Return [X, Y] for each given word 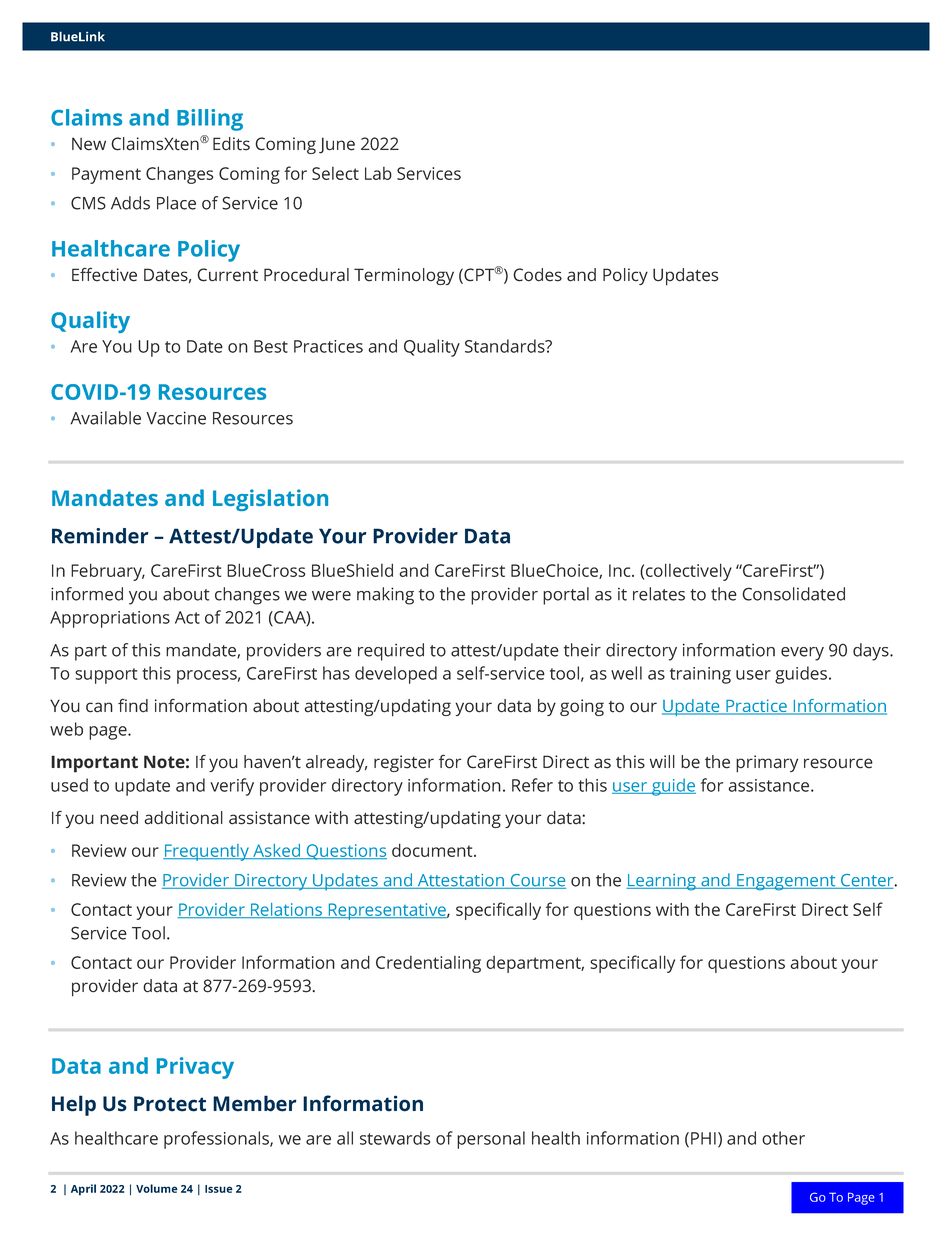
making [385, 596]
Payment [106, 175]
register [404, 763]
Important [94, 764]
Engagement [786, 882]
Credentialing [428, 964]
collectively [689, 572]
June [337, 145]
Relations [287, 910]
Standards [506, 346]
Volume [157, 1188]
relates [659, 594]
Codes [537, 275]
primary [767, 764]
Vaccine [176, 418]
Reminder [100, 536]
